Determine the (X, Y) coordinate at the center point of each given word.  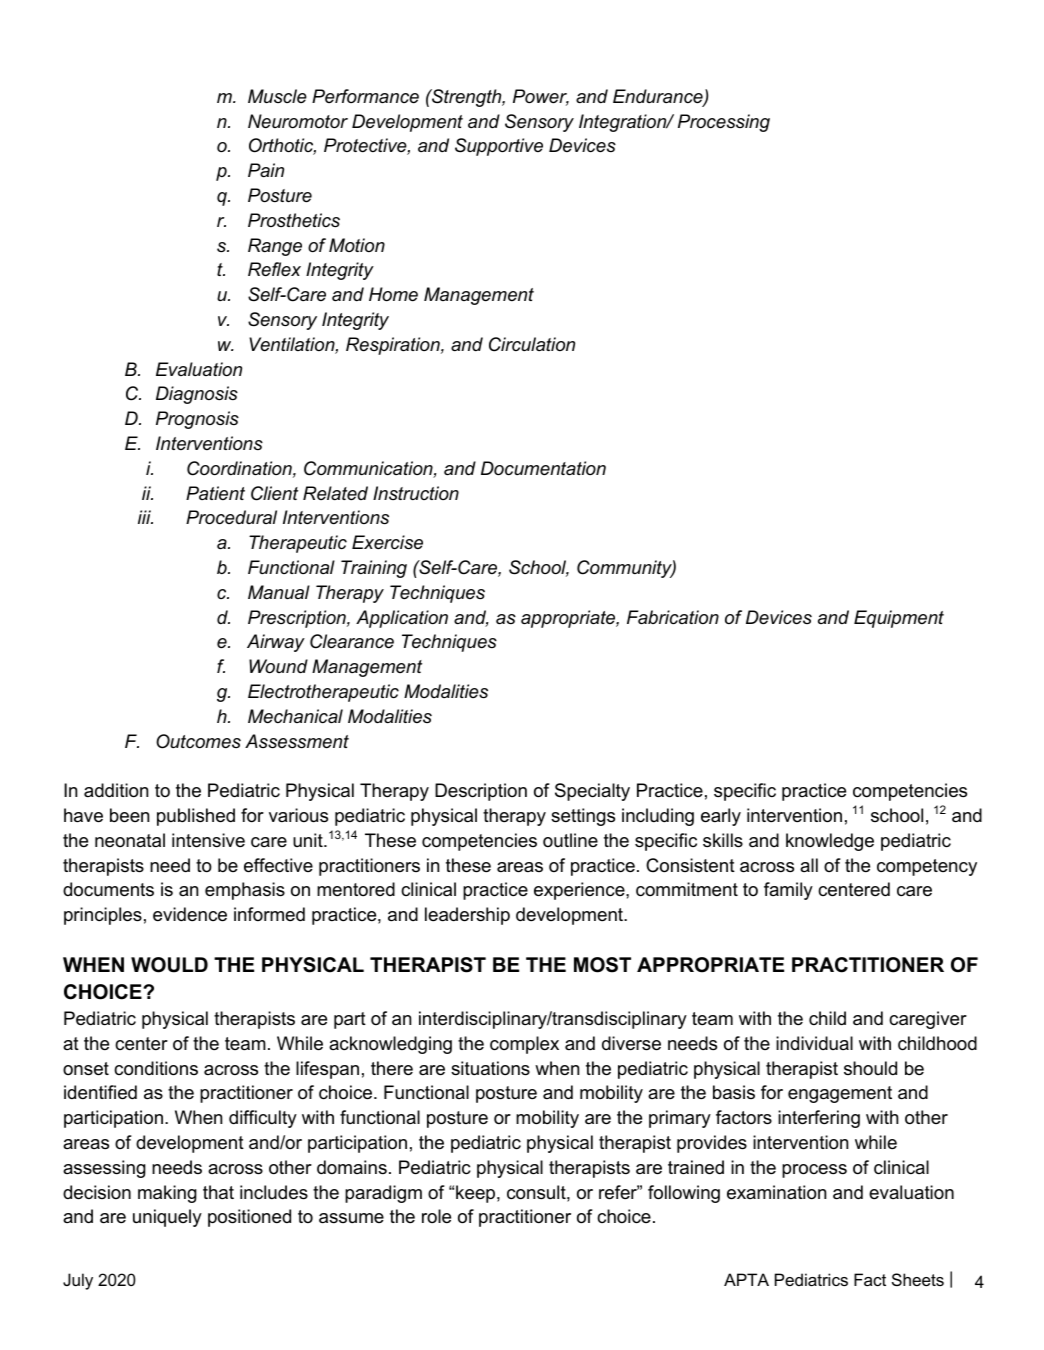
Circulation (532, 344)
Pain (266, 170)
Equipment (899, 619)
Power (541, 97)
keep (477, 1194)
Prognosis (197, 420)
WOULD (169, 965)
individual (814, 1043)
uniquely (167, 1218)
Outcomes (198, 741)
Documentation (543, 468)
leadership (467, 916)
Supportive (499, 147)
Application (402, 619)
